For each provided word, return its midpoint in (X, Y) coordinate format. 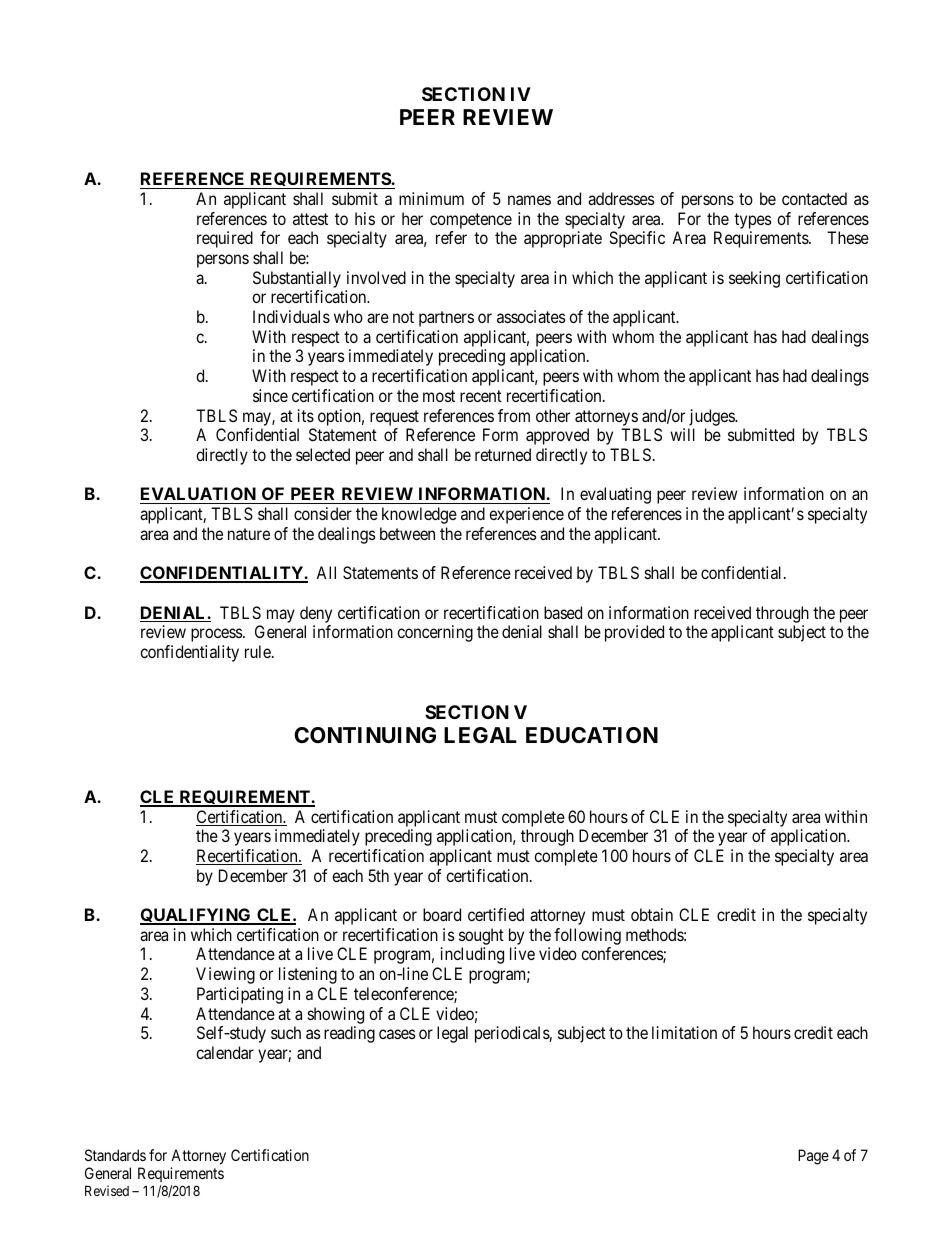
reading (349, 1034)
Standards (115, 1155)
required (225, 239)
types (753, 221)
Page (813, 1157)
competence (471, 221)
